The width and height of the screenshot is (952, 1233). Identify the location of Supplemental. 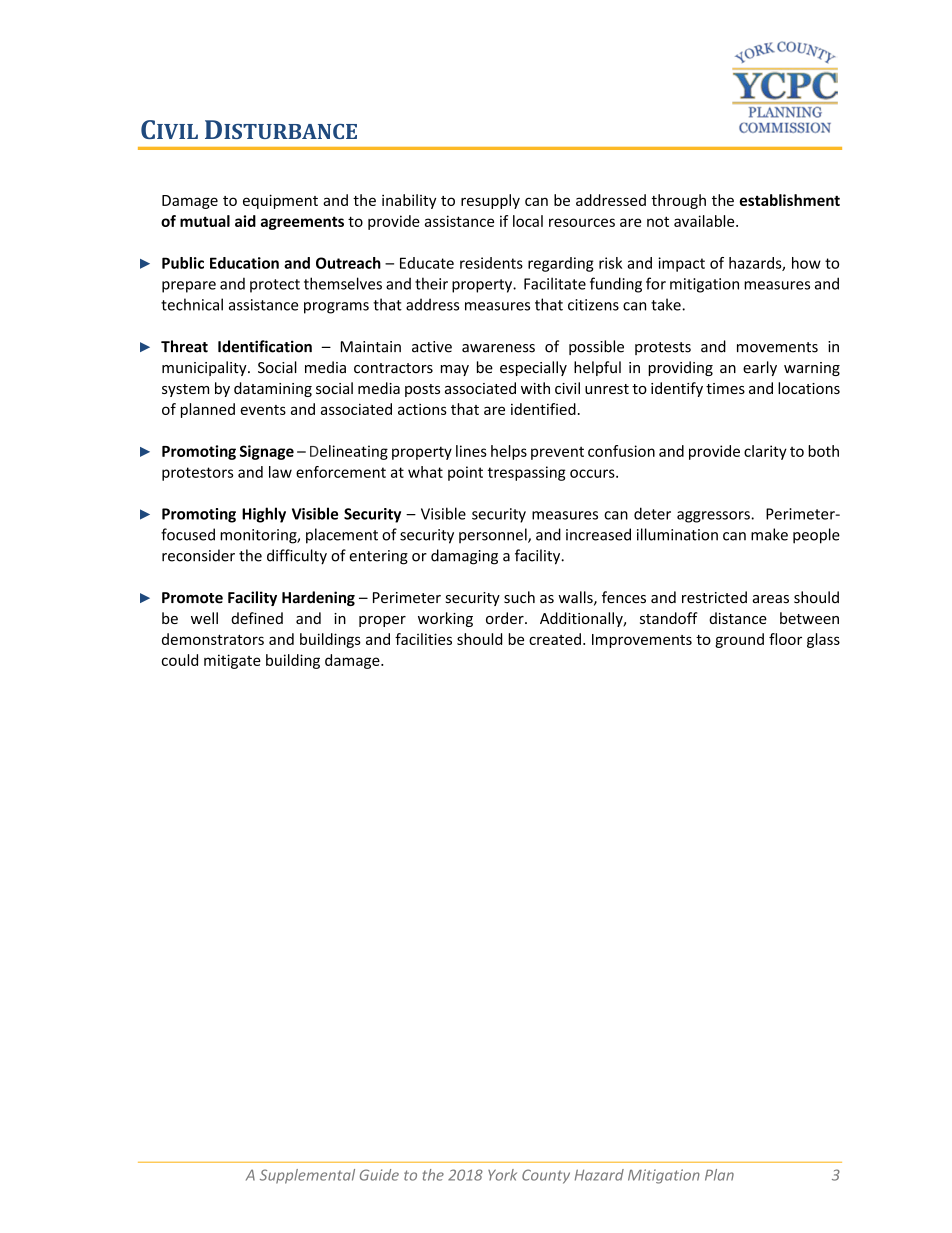
(307, 1176).
